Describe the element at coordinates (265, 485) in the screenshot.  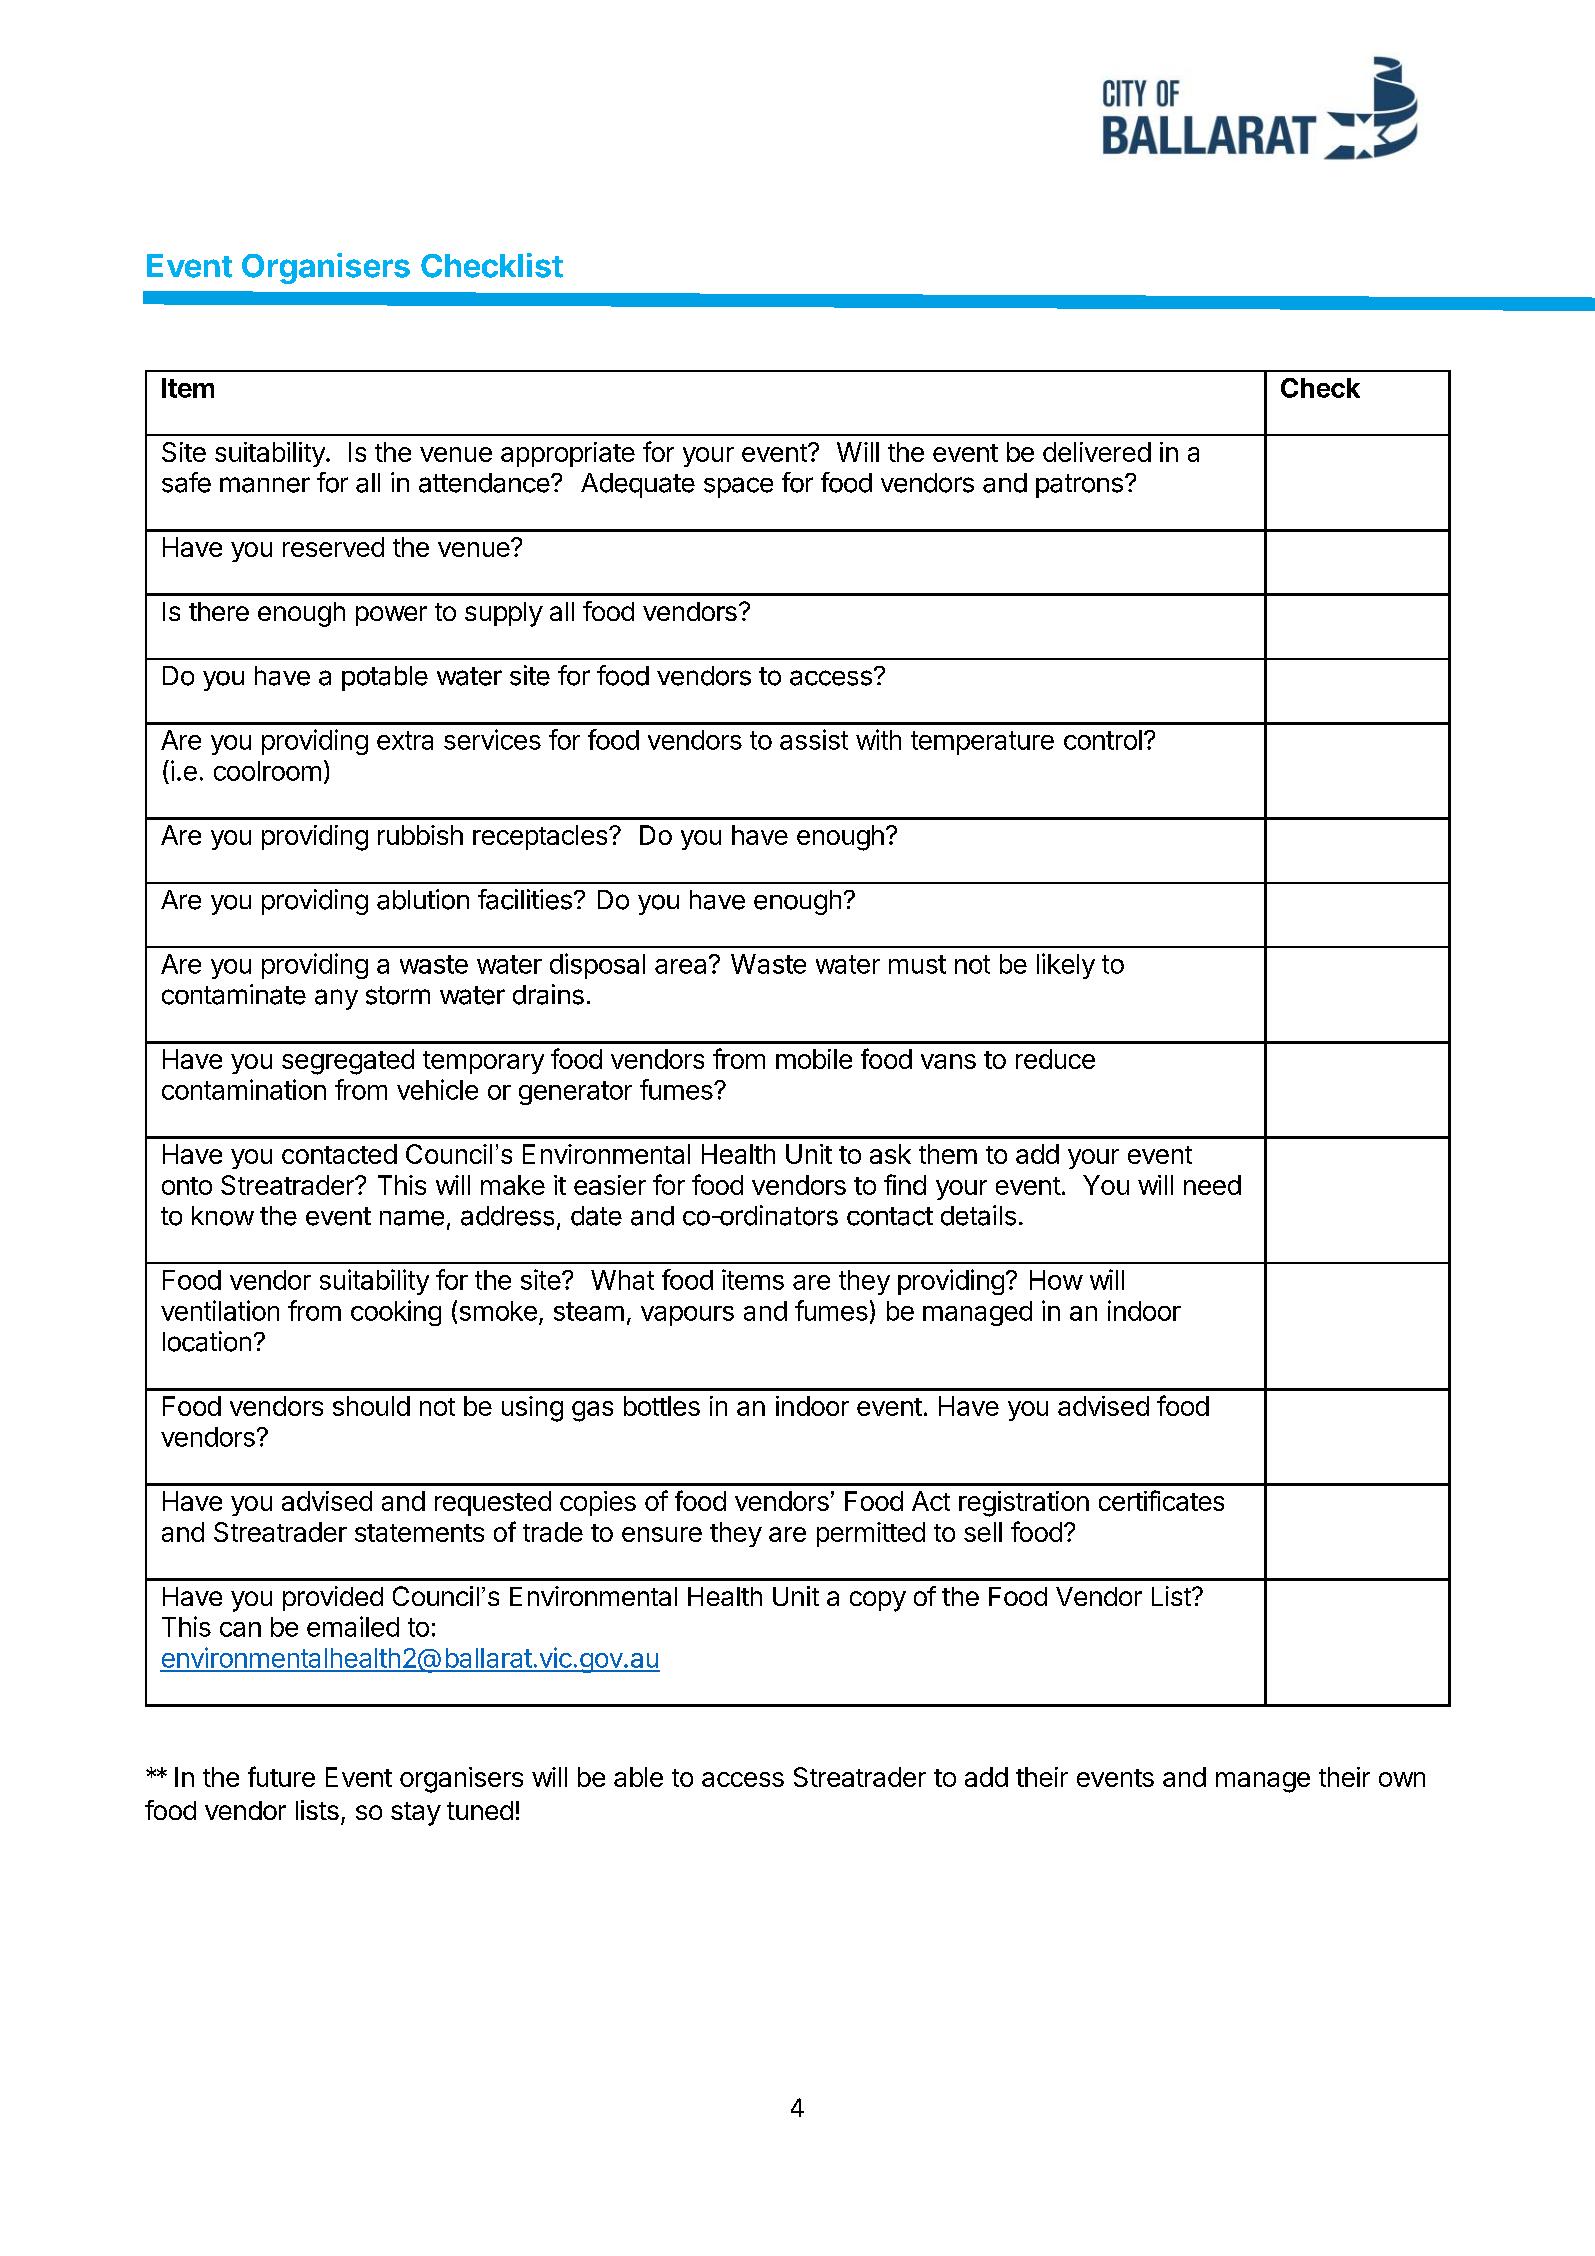
I see `manner` at that location.
